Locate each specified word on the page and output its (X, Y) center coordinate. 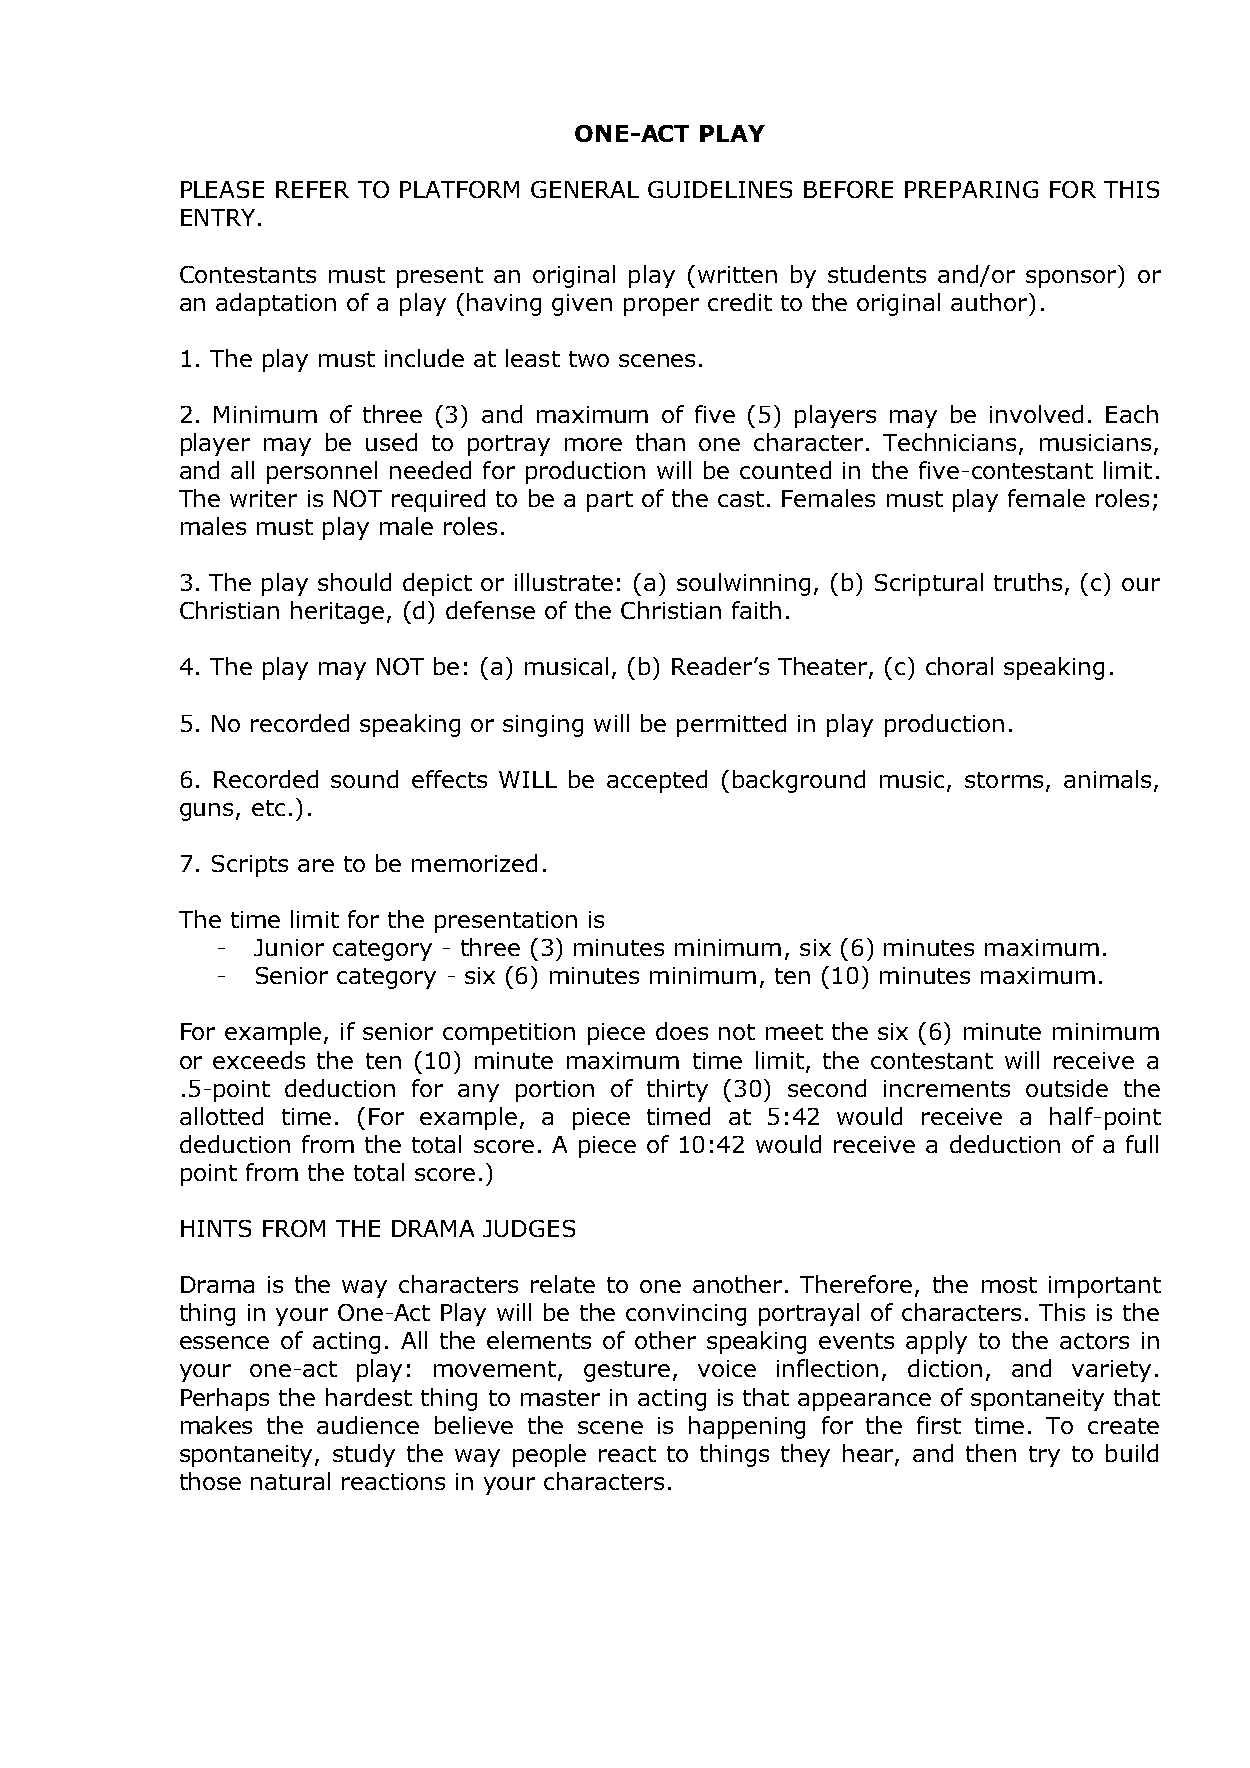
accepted (657, 781)
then (991, 1453)
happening (747, 1427)
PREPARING (971, 189)
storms (1004, 780)
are (316, 865)
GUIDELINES (720, 189)
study (364, 1455)
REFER (312, 189)
